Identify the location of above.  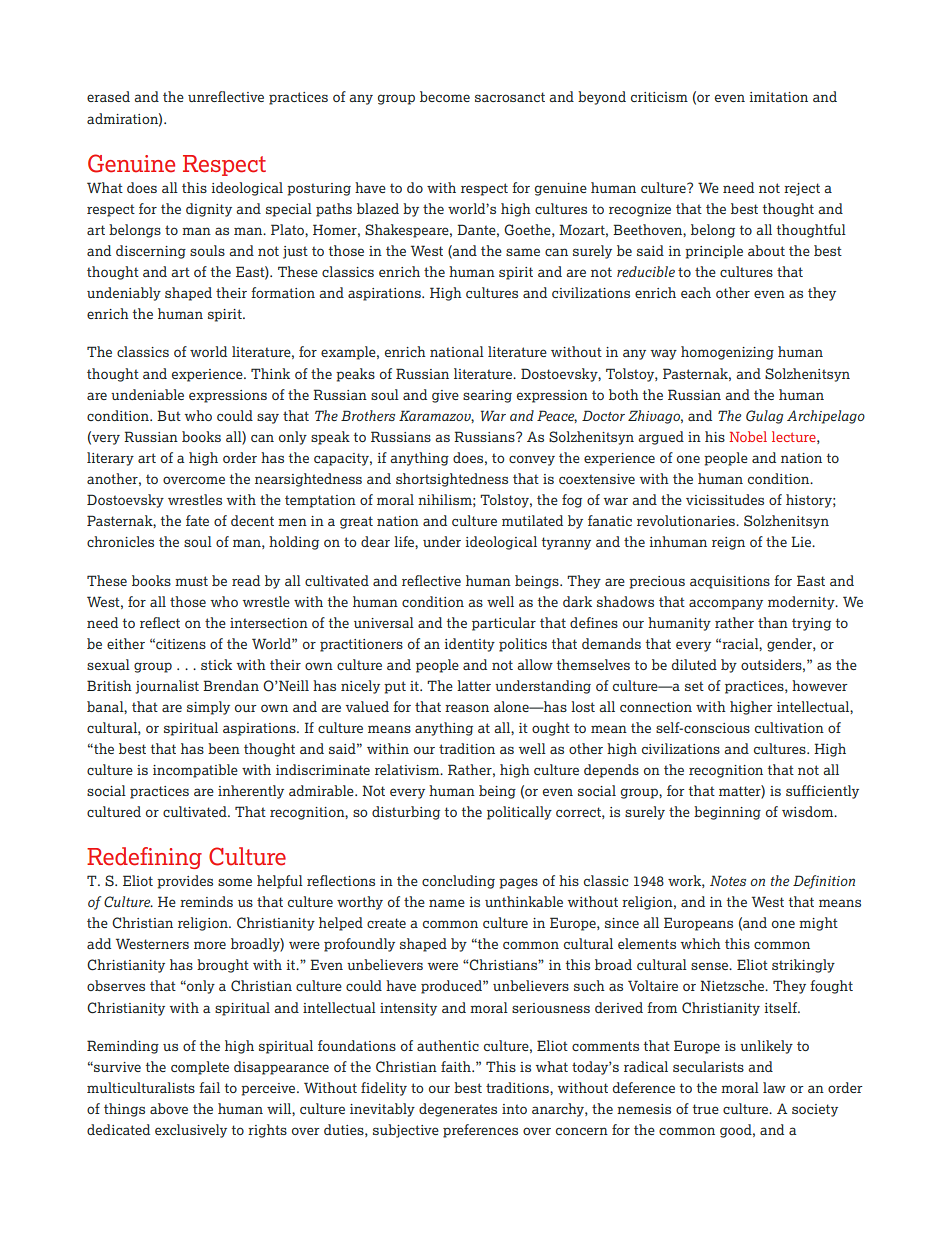
(169, 1108).
